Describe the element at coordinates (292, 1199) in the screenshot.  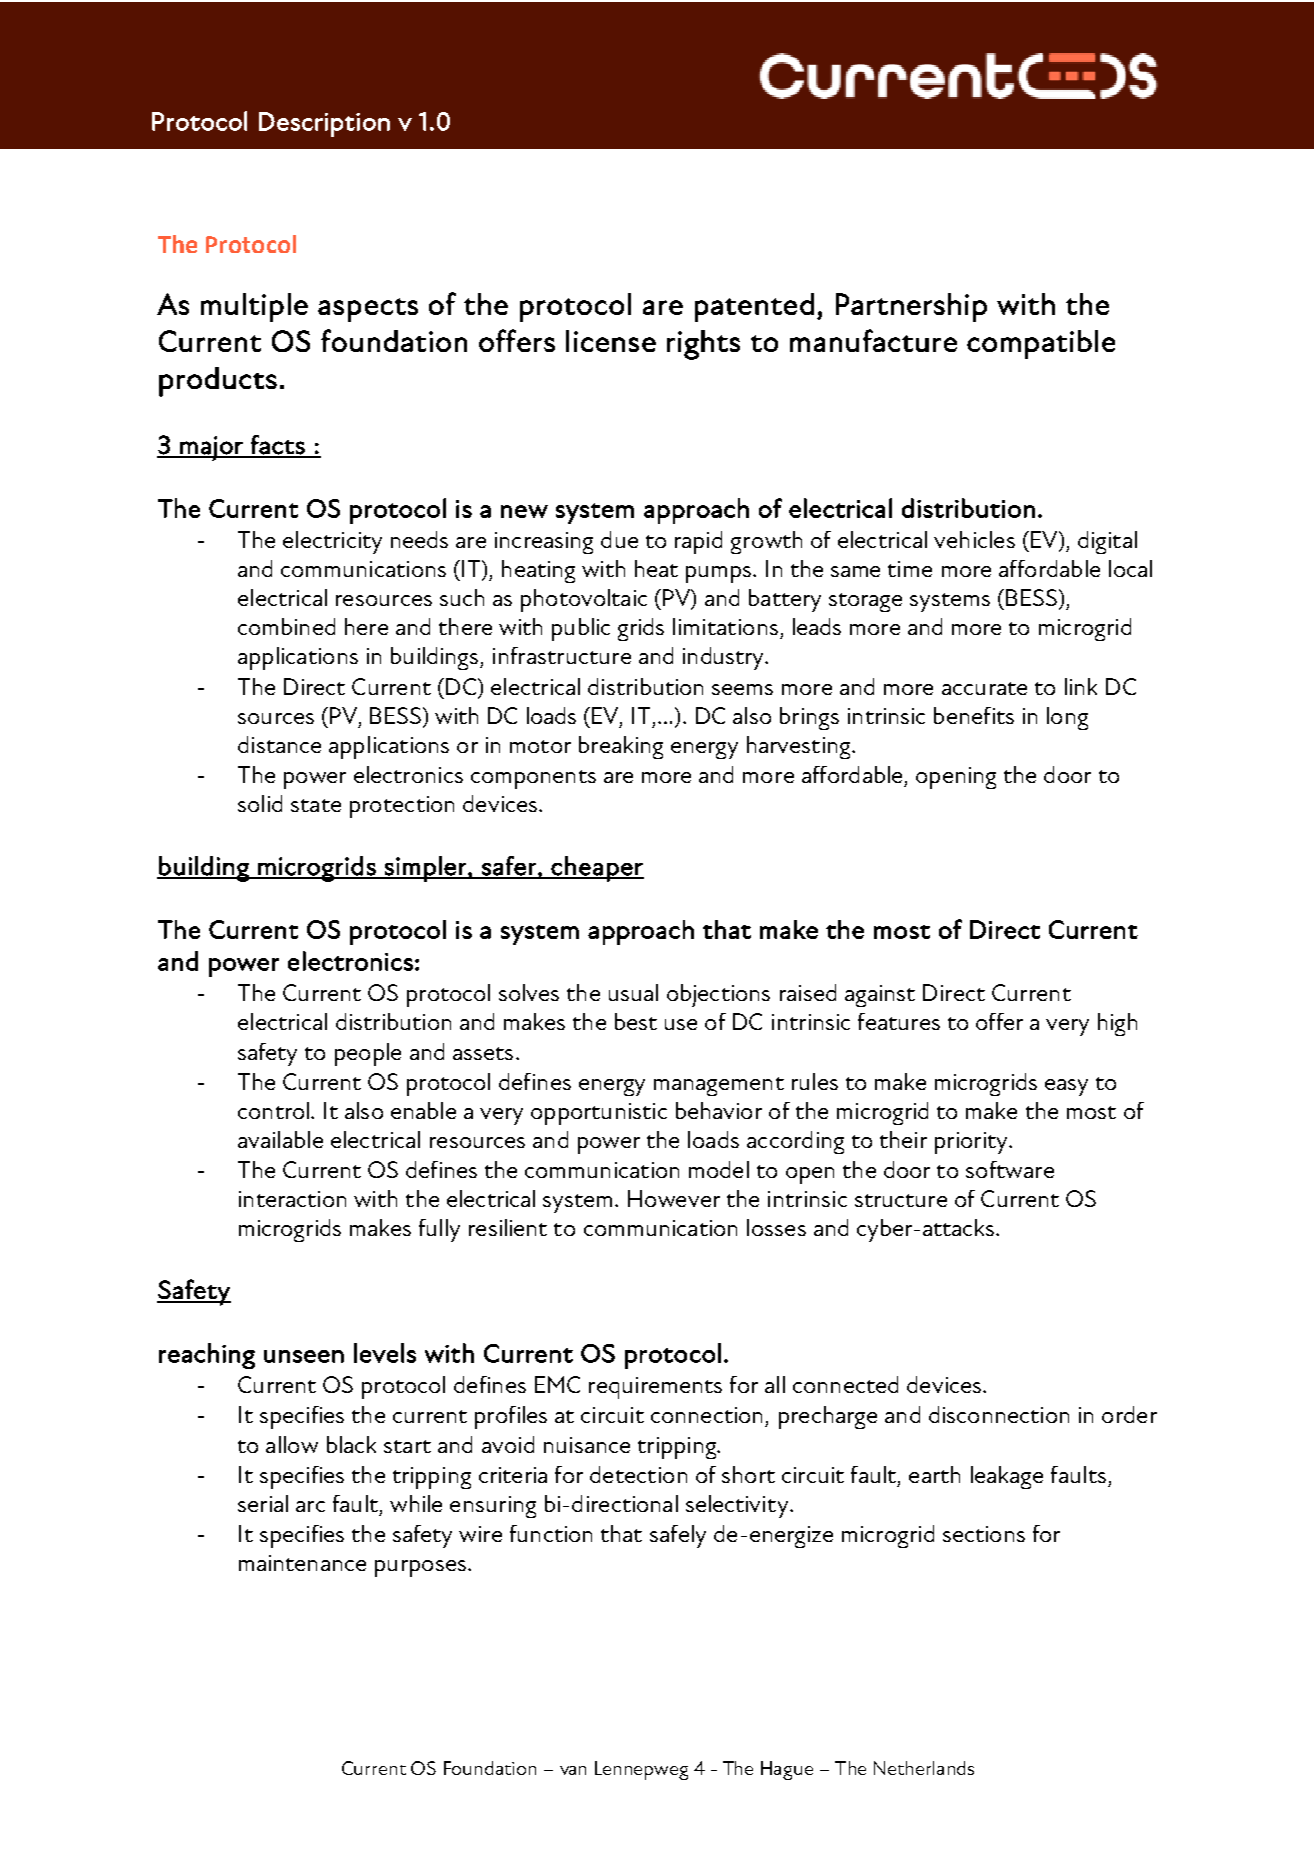
I see `interaction` at that location.
